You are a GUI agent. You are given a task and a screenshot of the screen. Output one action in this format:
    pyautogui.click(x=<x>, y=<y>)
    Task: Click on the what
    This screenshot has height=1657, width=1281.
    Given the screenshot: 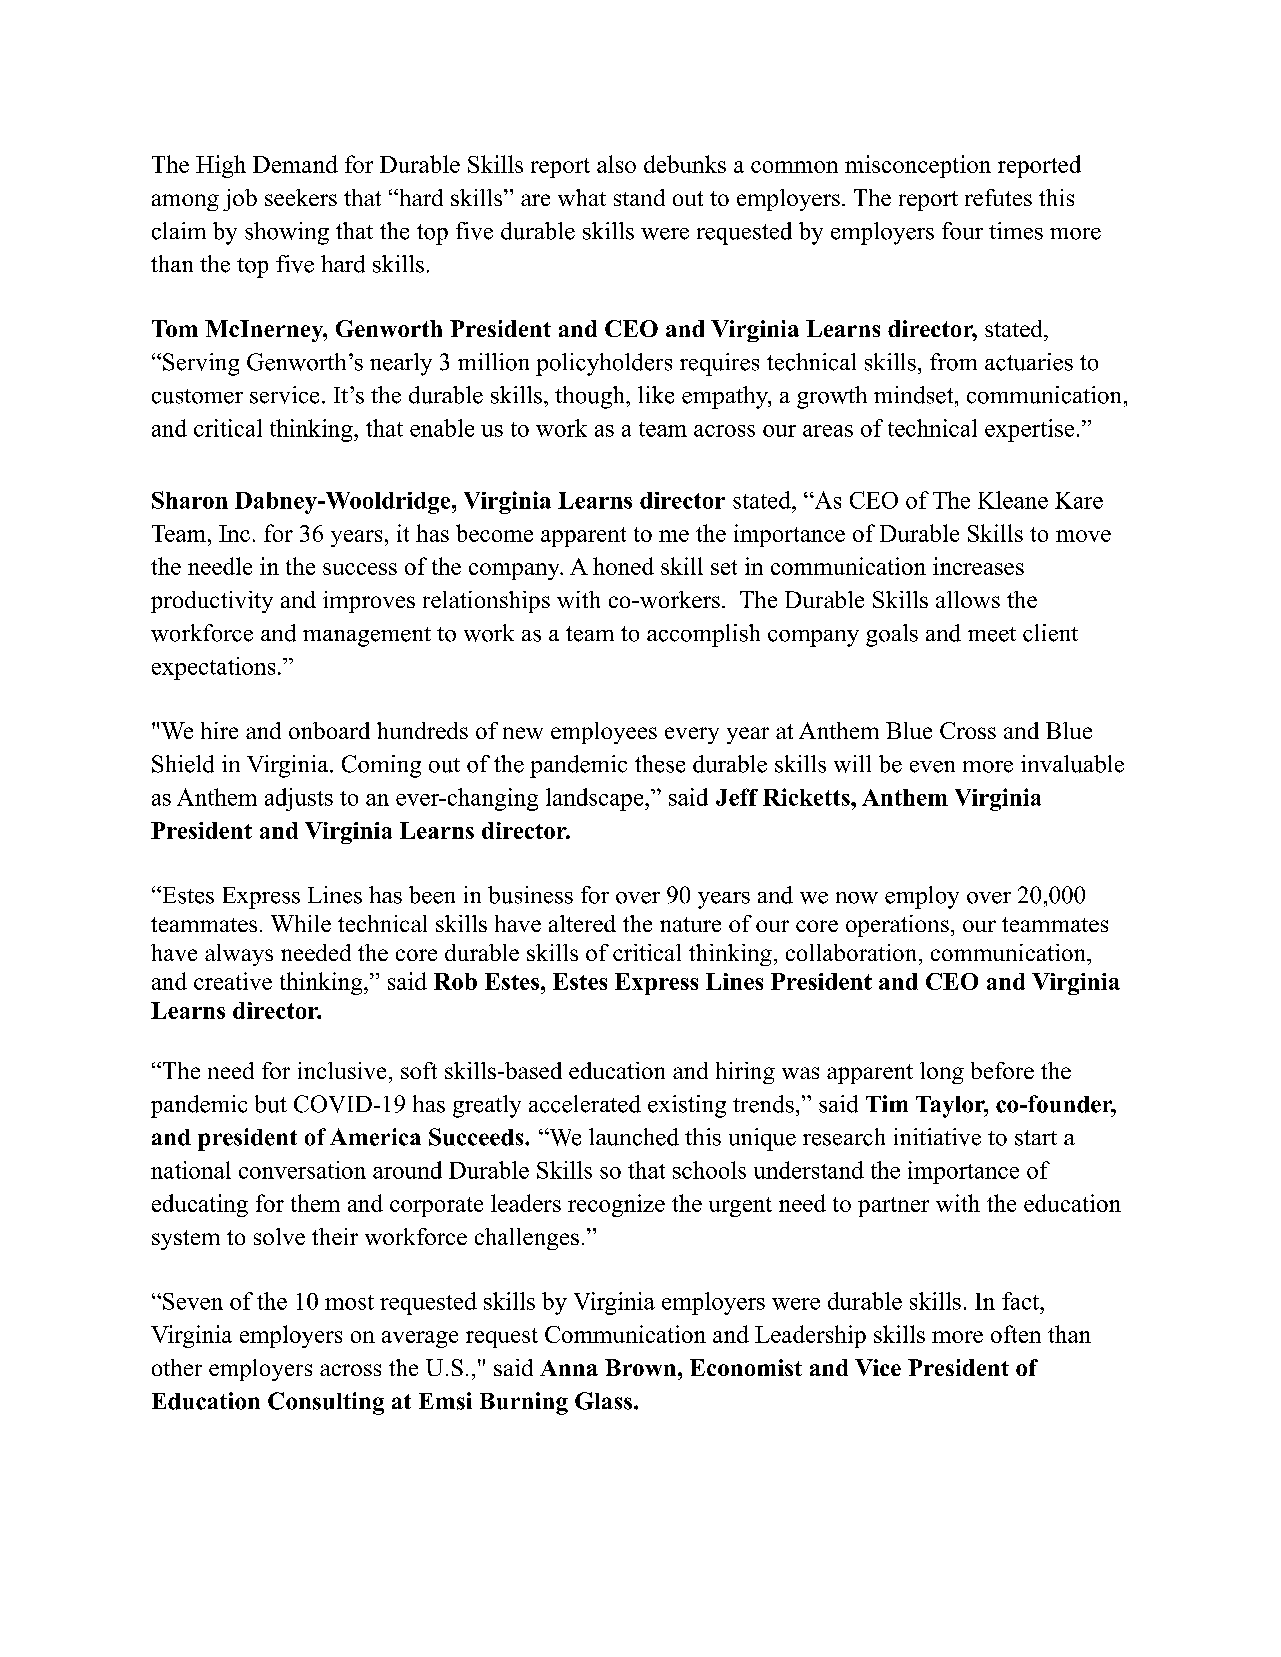 What is the action you would take?
    pyautogui.click(x=582, y=197)
